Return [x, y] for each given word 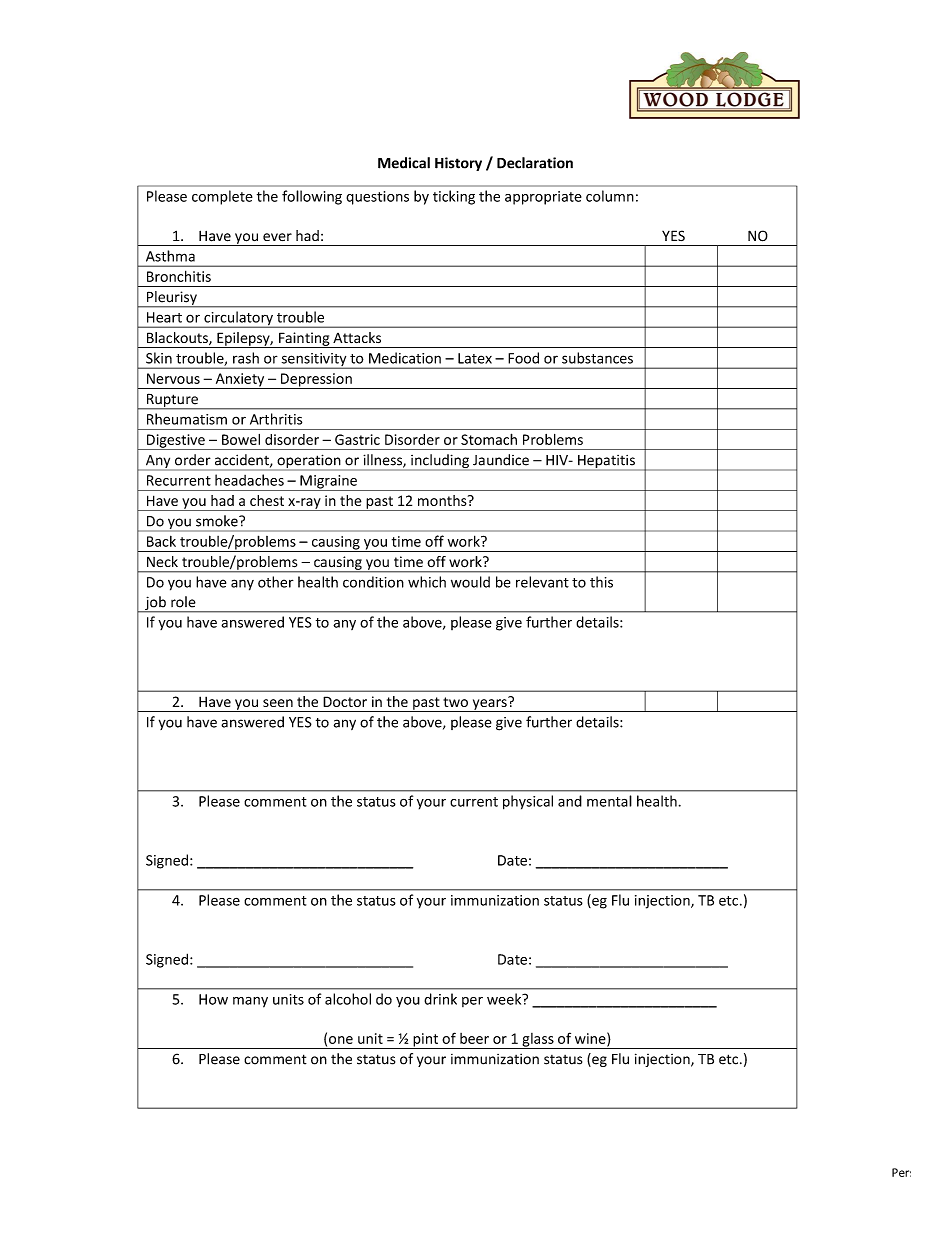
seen [278, 703]
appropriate [543, 198]
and [570, 801]
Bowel [241, 439]
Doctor [345, 701]
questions [377, 198]
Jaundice [501, 460]
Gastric [357, 439]
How [213, 999]
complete [222, 197]
